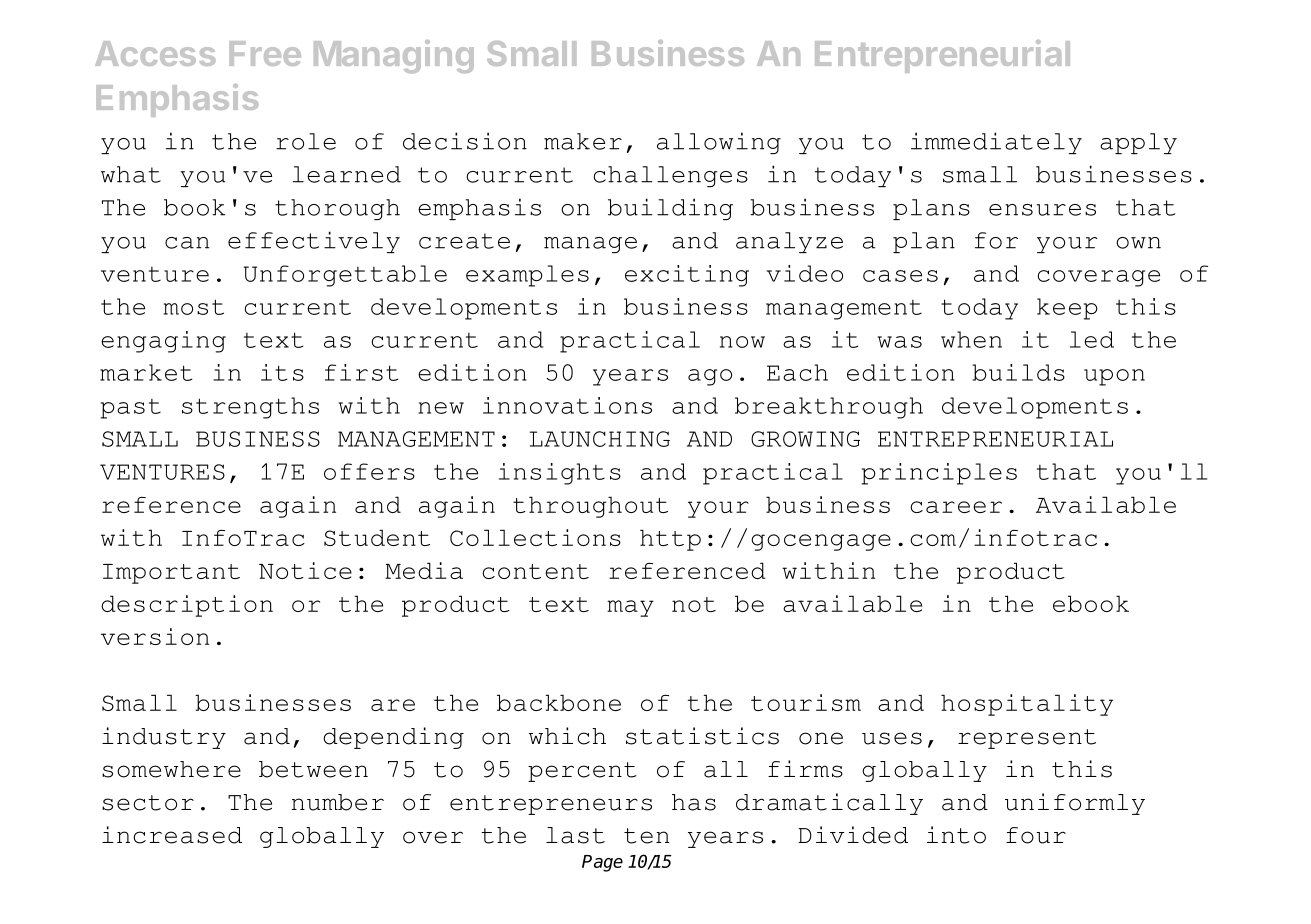 This document has height=924, width=1311. Describe the element at coordinates (369, 471) in the document. I see `offers` at that location.
